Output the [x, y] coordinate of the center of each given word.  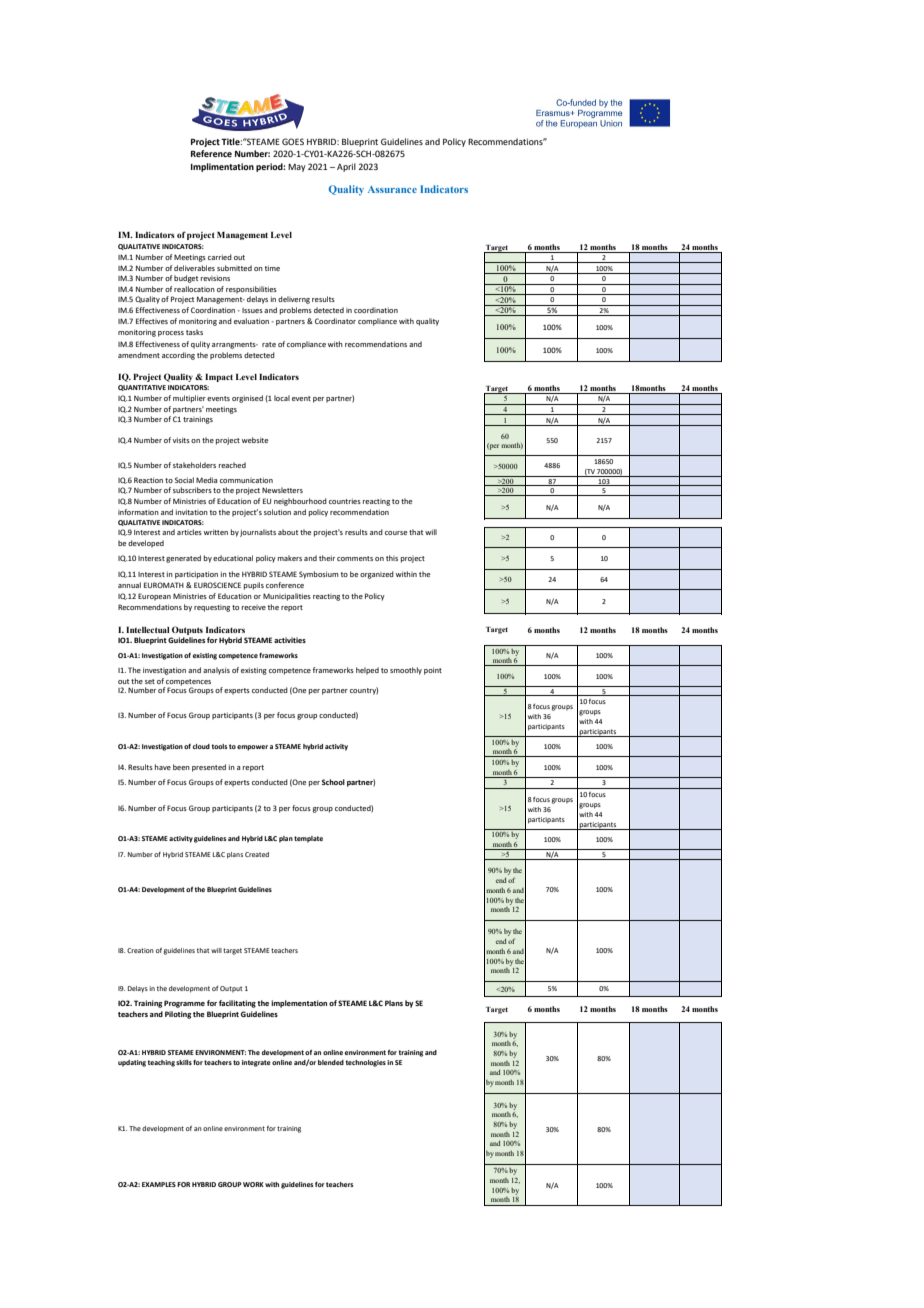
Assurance [392, 189]
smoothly [406, 671]
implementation [299, 1004]
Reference [211, 153]
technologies [365, 1063]
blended [331, 1062]
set [150, 681]
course [396, 533]
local [282, 398]
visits [181, 440]
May [297, 168]
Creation [140, 950]
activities [290, 640]
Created [257, 854]
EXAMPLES [159, 1184]
